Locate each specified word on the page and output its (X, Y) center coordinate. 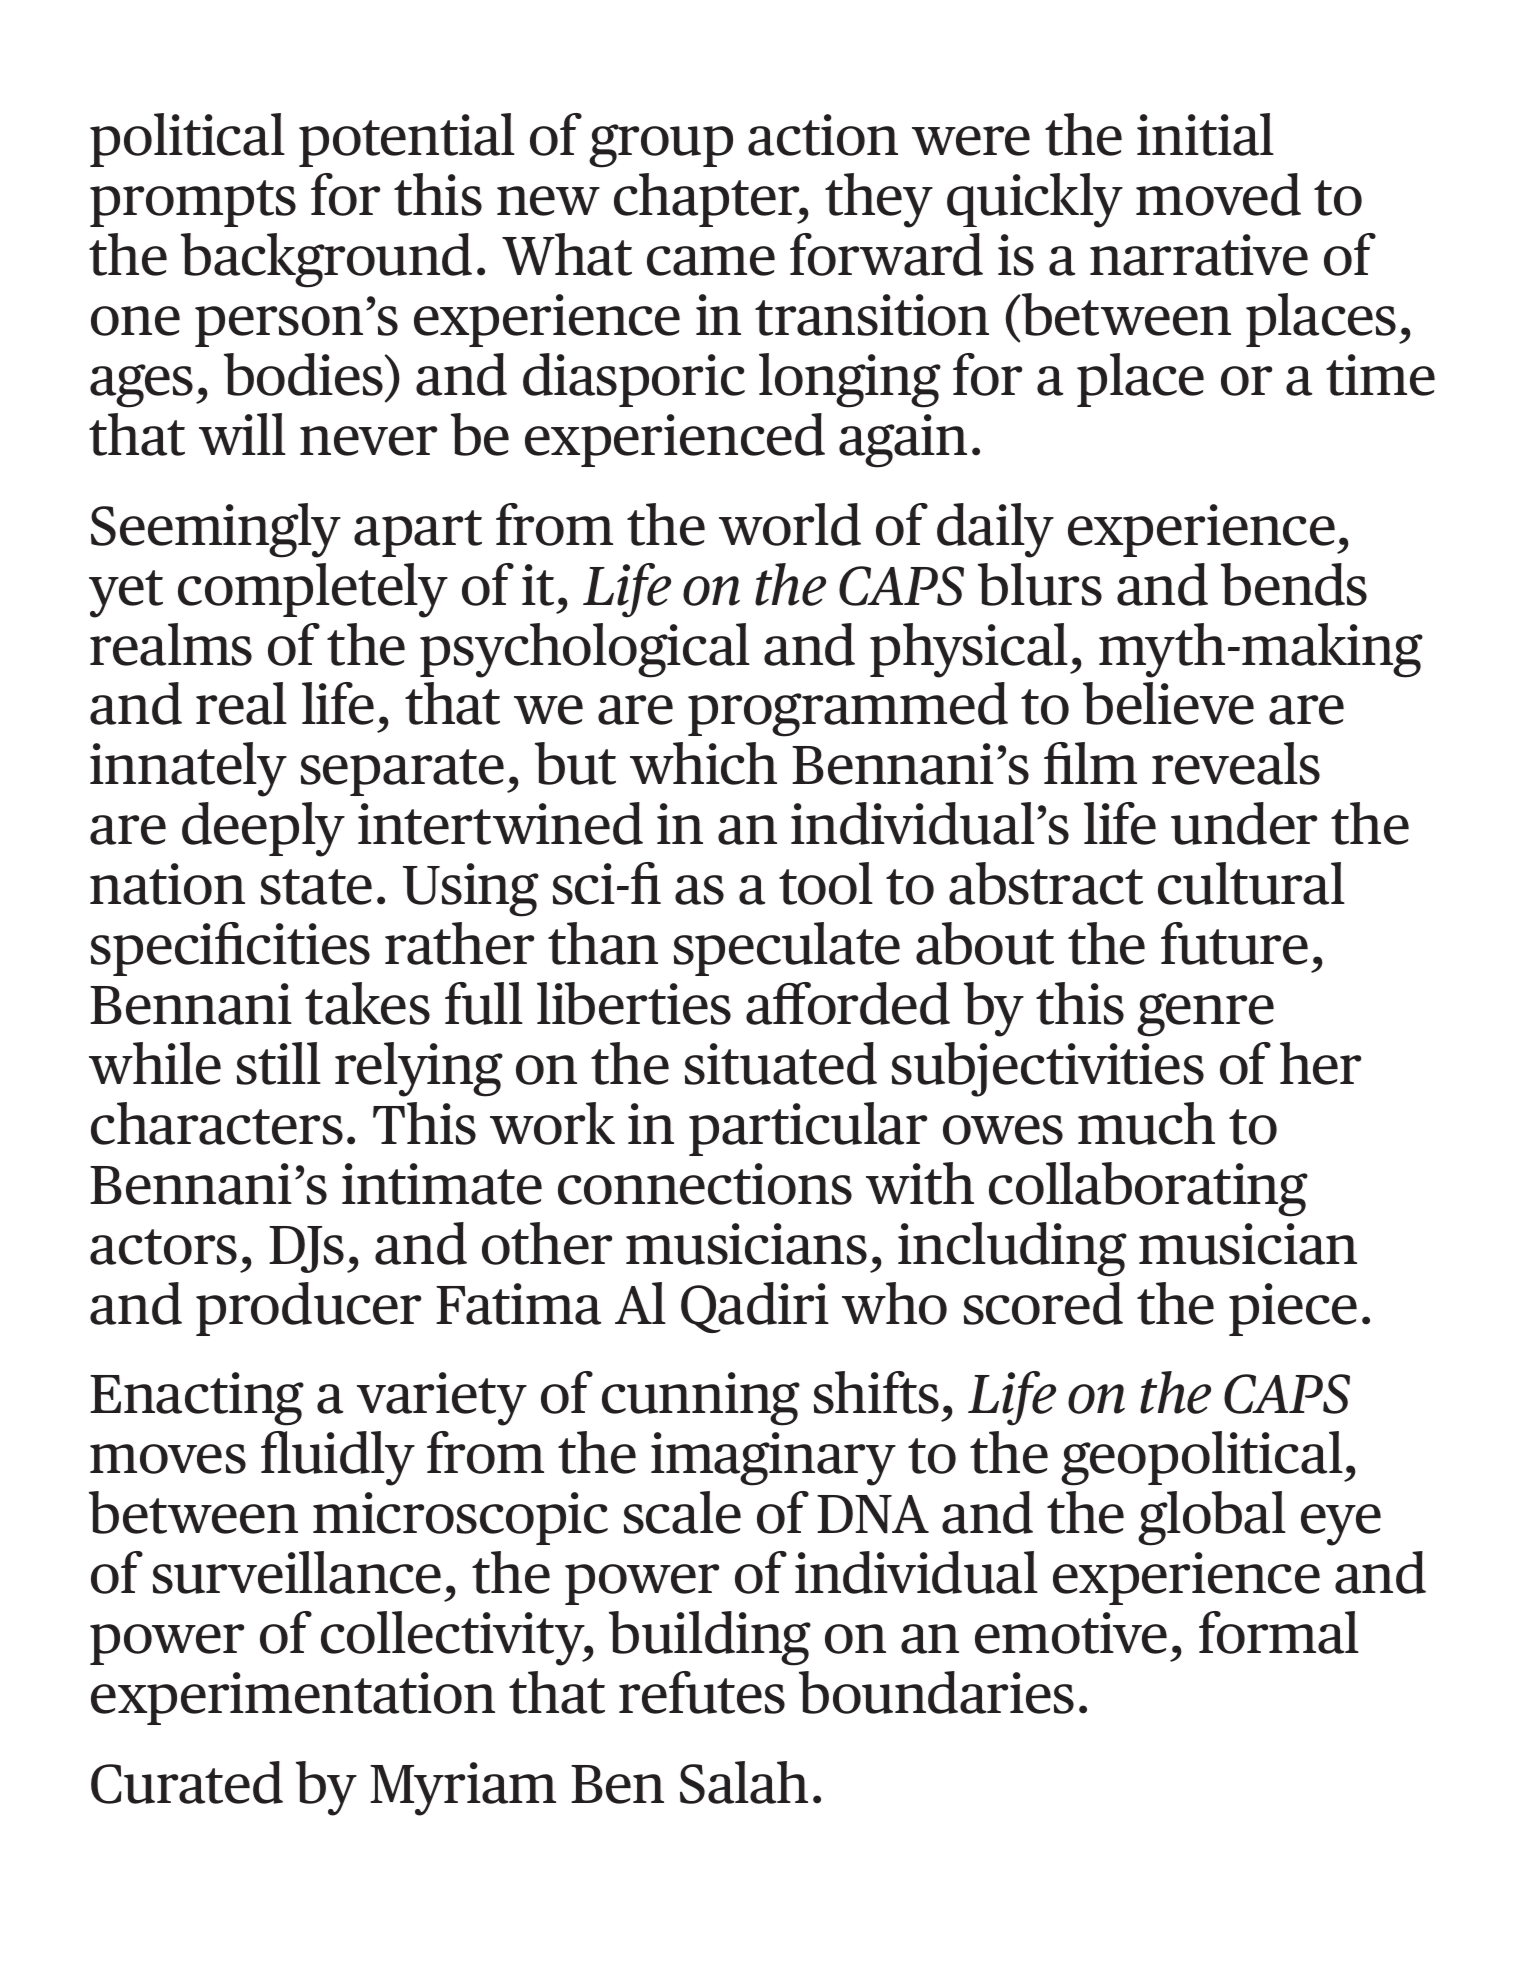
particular (808, 1129)
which (703, 763)
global (1212, 1518)
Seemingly (216, 530)
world (790, 524)
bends (1294, 584)
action (823, 135)
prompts (193, 203)
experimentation (293, 1698)
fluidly (338, 1458)
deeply (263, 829)
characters (217, 1123)
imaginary (773, 1459)
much (1146, 1123)
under (1244, 823)
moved (1218, 194)
